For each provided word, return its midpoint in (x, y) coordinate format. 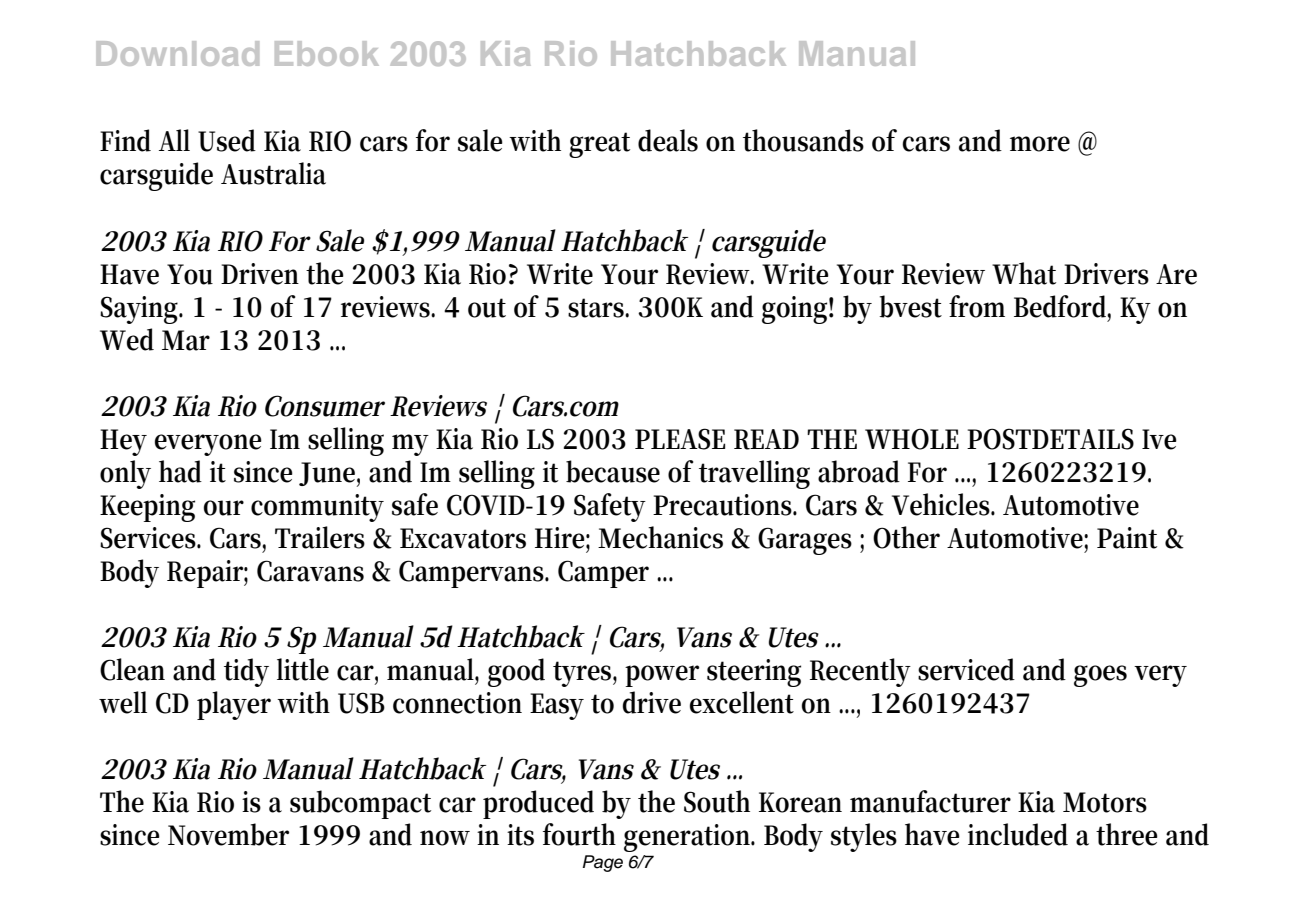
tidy (246, 672)
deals (668, 140)
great (599, 145)
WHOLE (912, 439)
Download (177, 53)
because (613, 471)
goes (1100, 676)
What (1024, 273)
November (228, 834)
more (1040, 144)
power (662, 676)
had (180, 471)
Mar (186, 340)
